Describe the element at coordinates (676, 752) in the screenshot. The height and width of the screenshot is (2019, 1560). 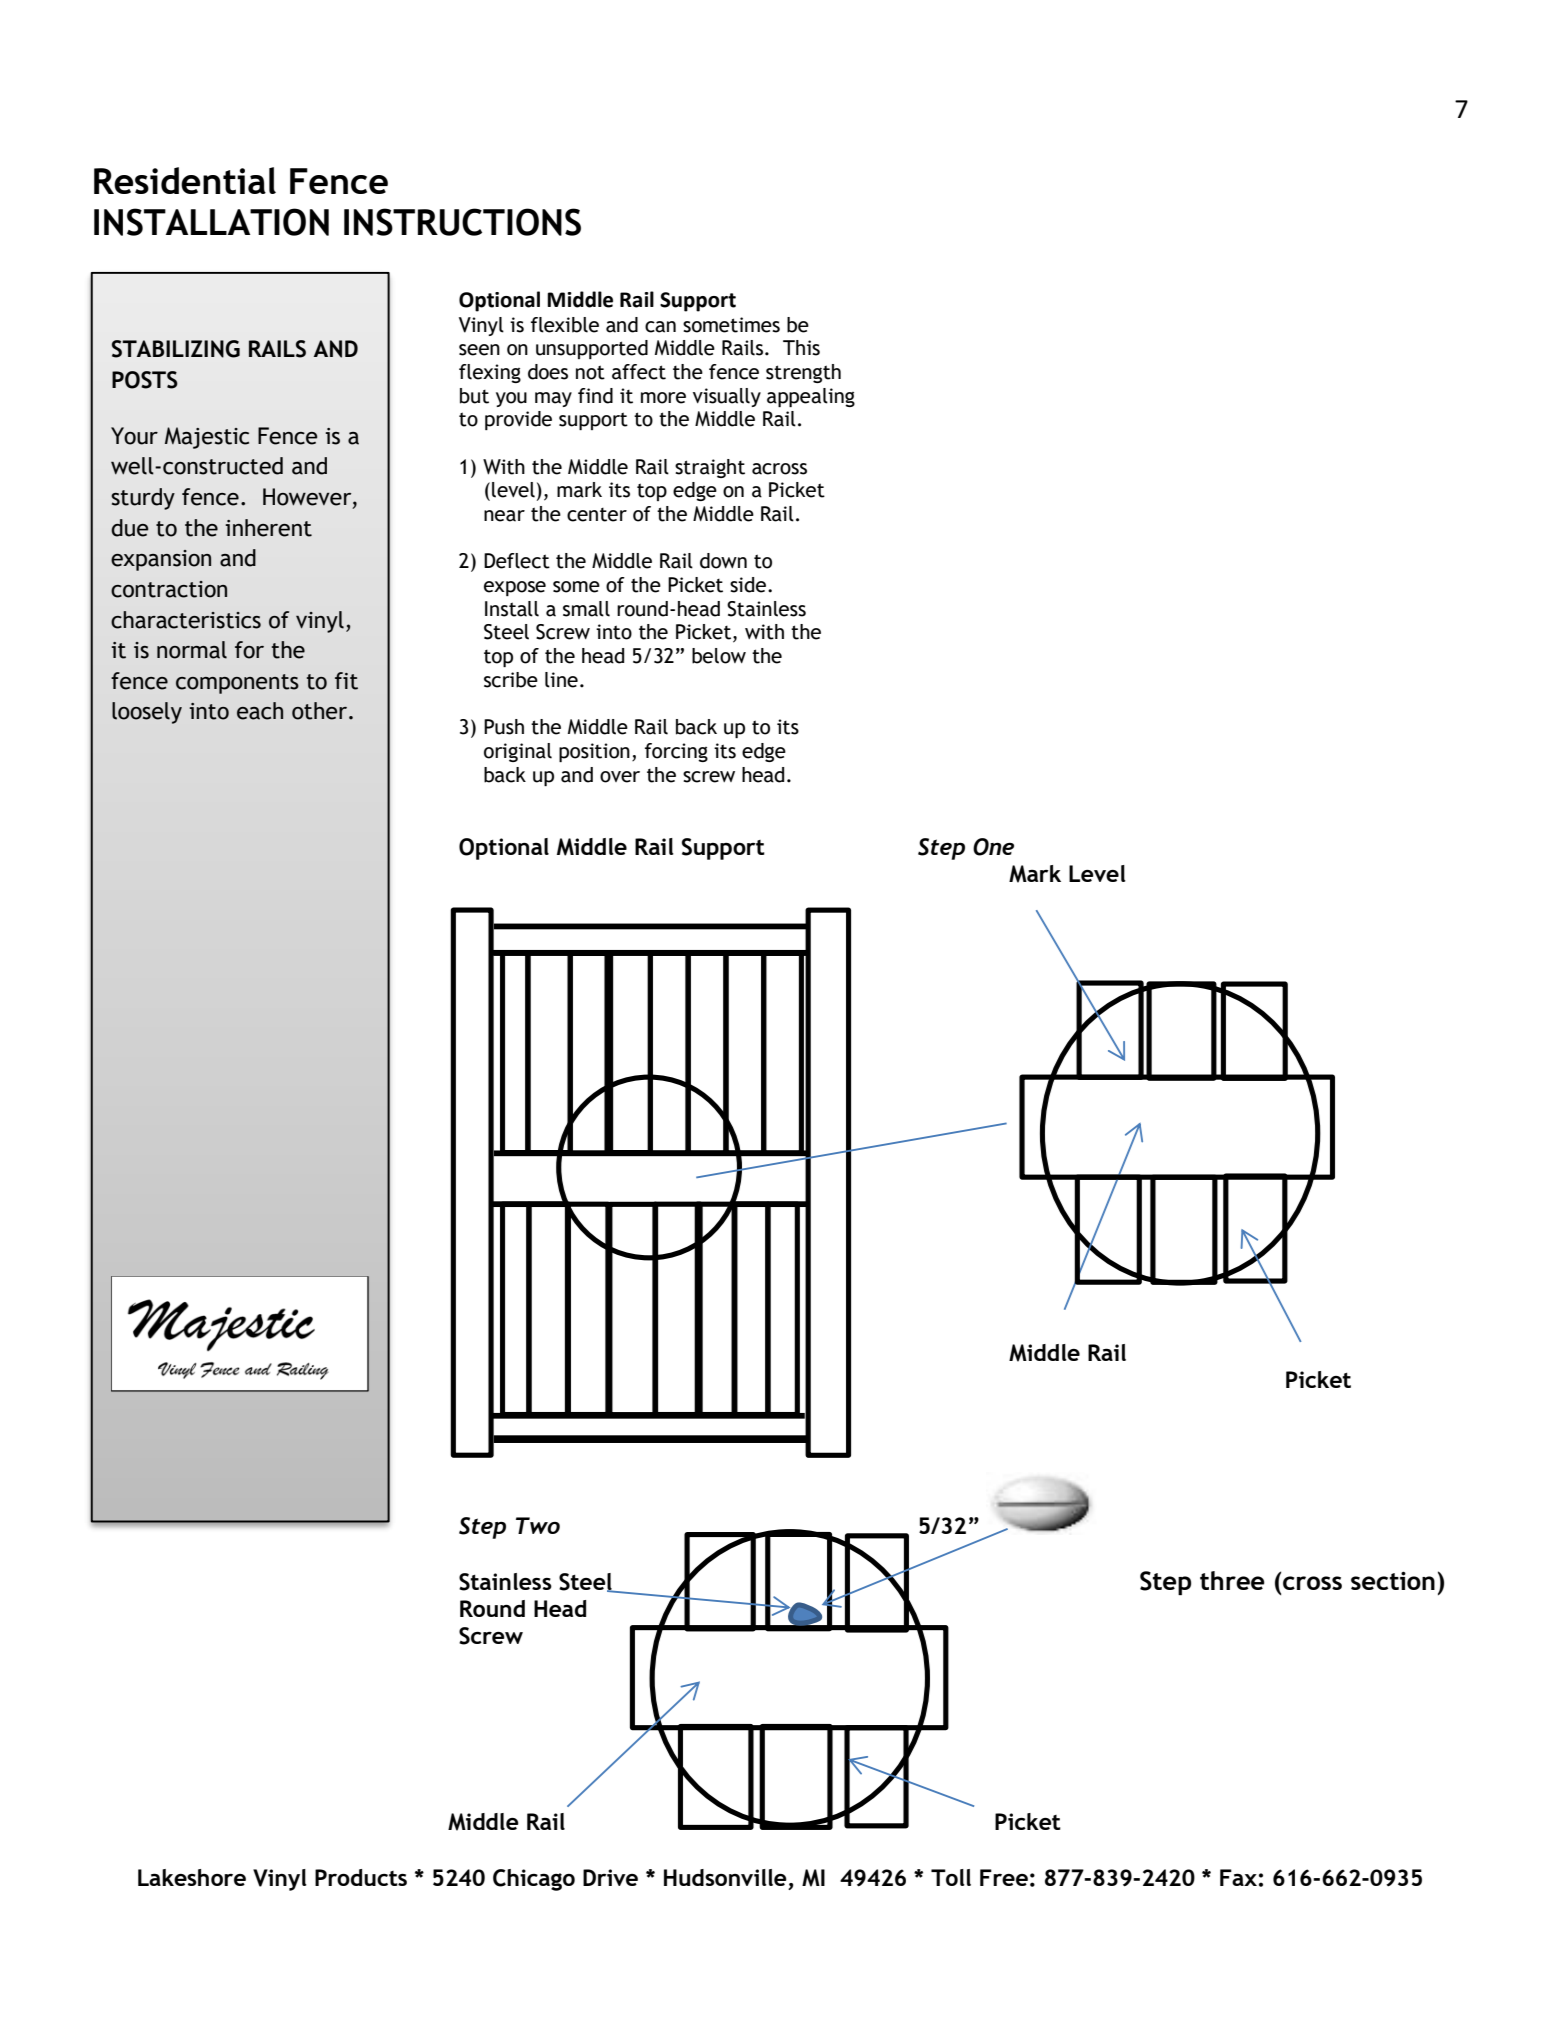
I see `forcing` at that location.
